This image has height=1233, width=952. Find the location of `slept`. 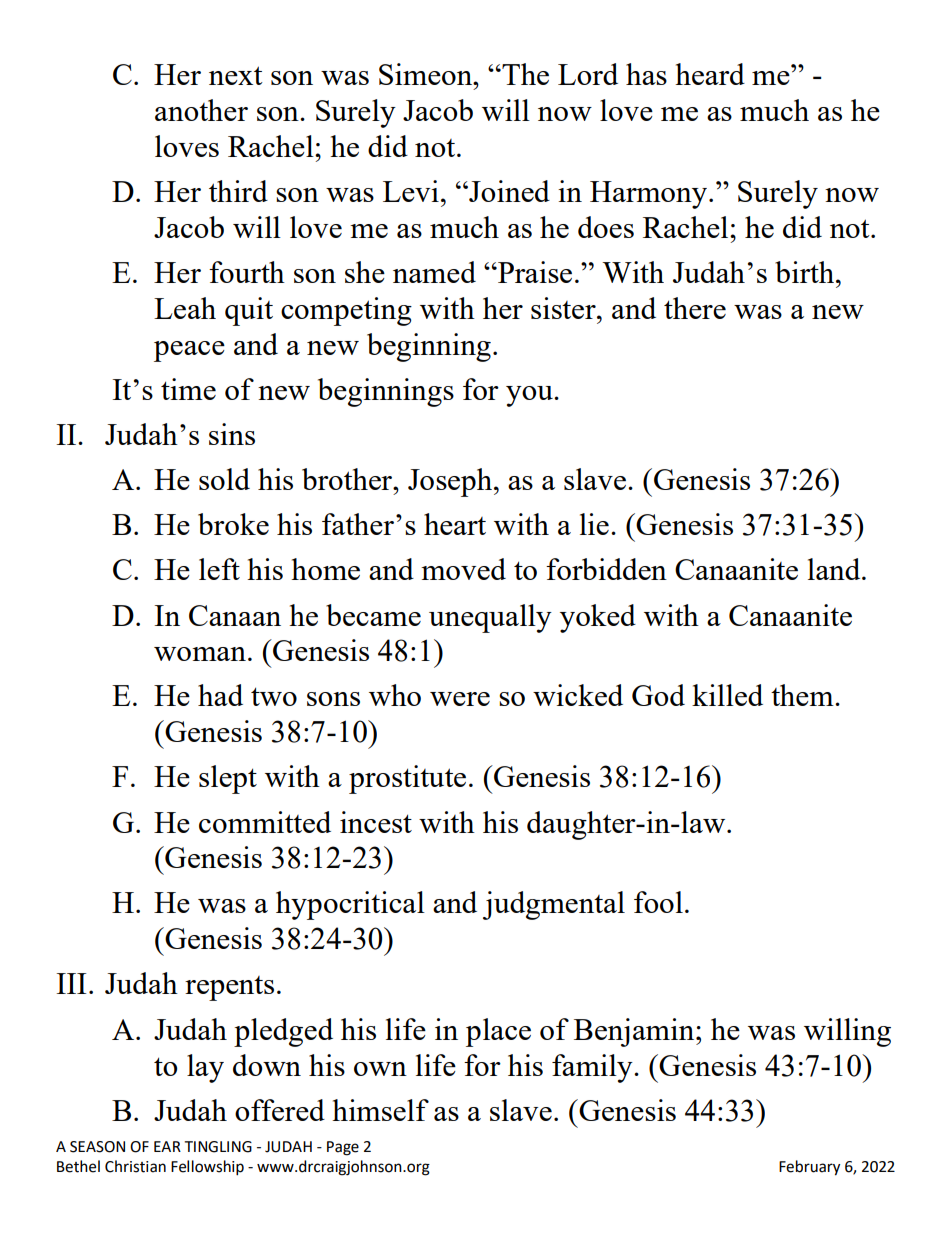

slept is located at coordinates (228, 779).
